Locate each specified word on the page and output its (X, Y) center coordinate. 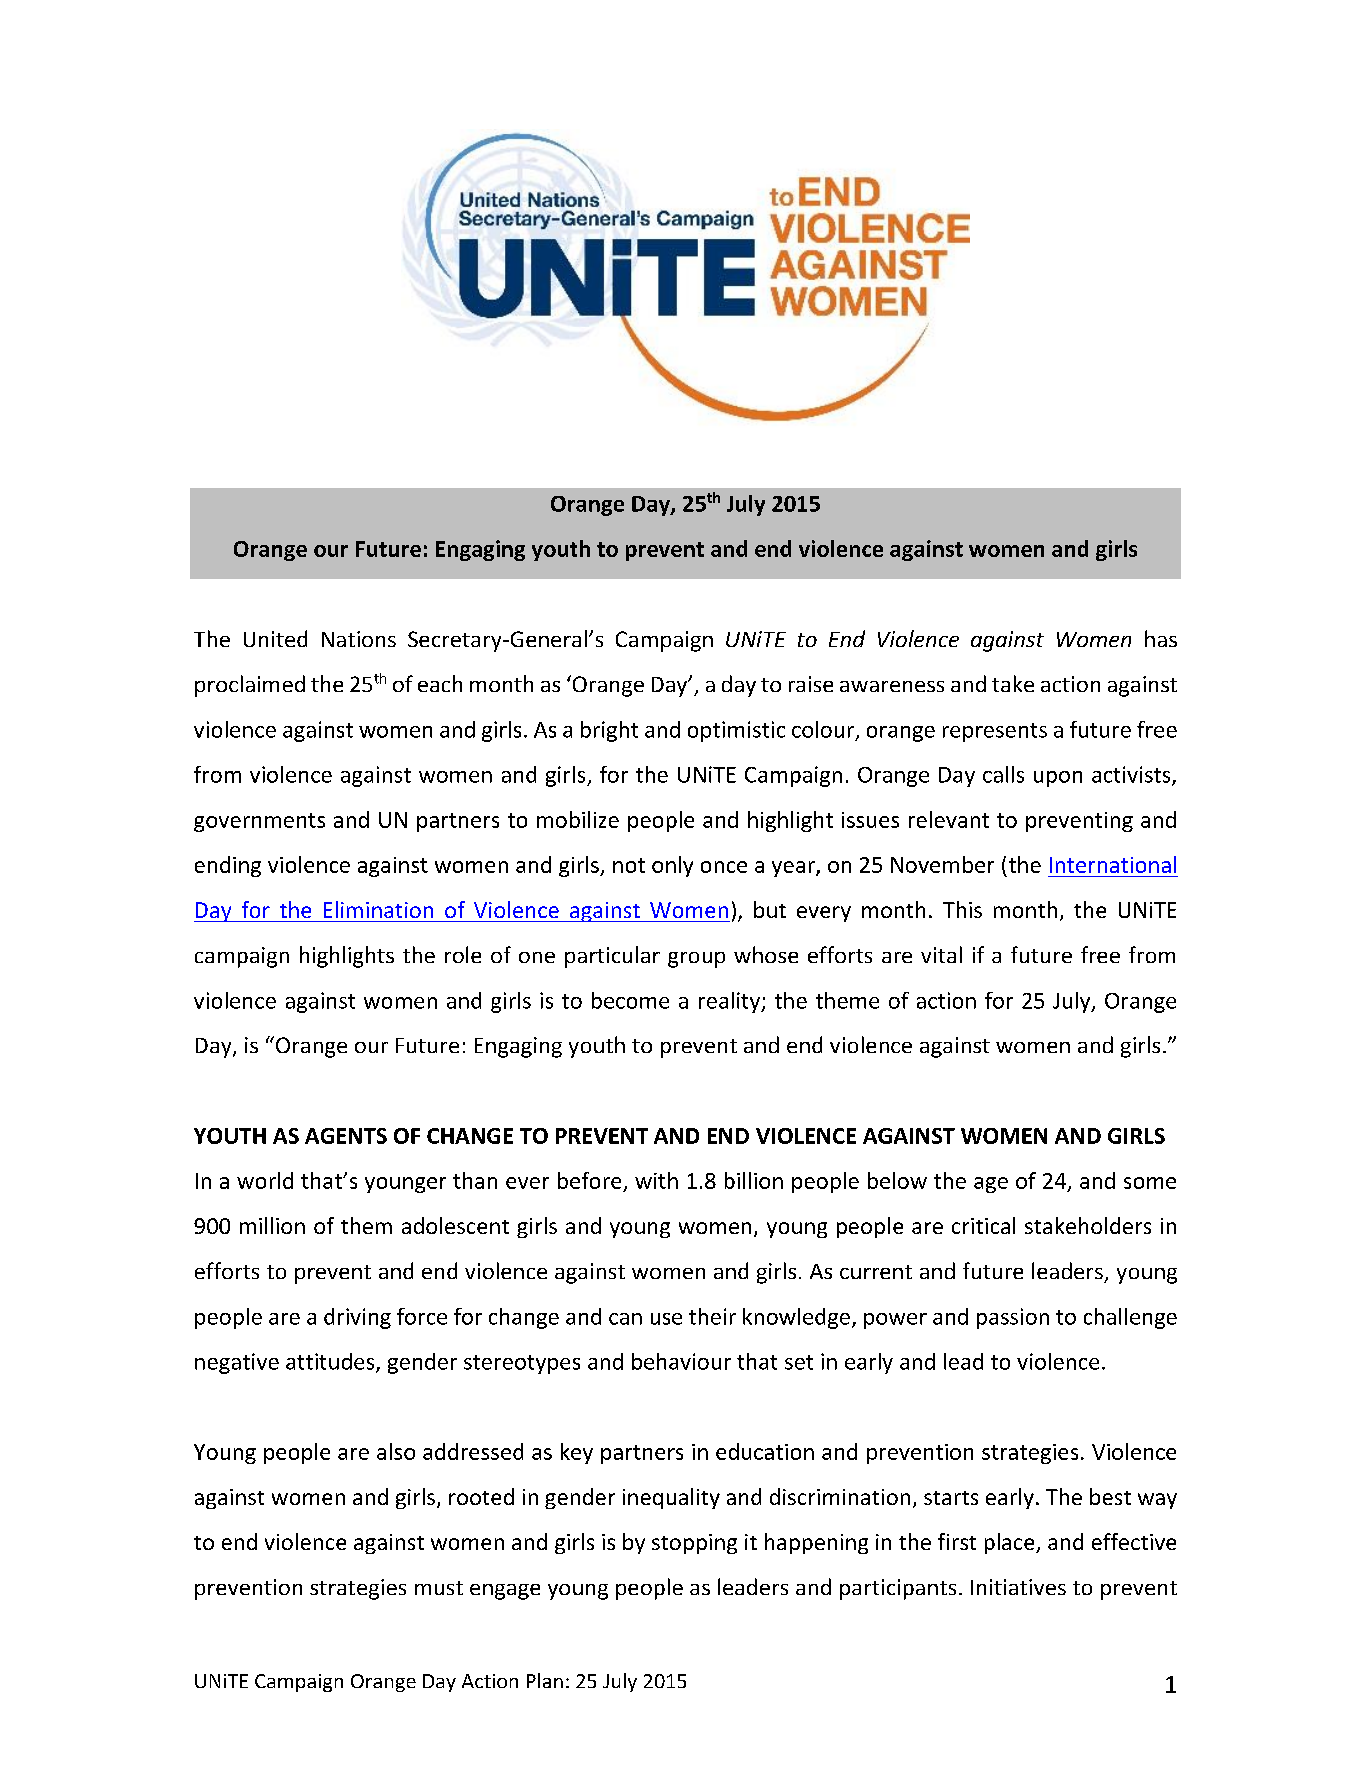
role (463, 954)
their (712, 1316)
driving (357, 1318)
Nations (359, 639)
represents (995, 732)
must (439, 1588)
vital (941, 954)
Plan (545, 1680)
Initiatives (1018, 1587)
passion (1013, 1318)
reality (731, 1002)
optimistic (736, 731)
